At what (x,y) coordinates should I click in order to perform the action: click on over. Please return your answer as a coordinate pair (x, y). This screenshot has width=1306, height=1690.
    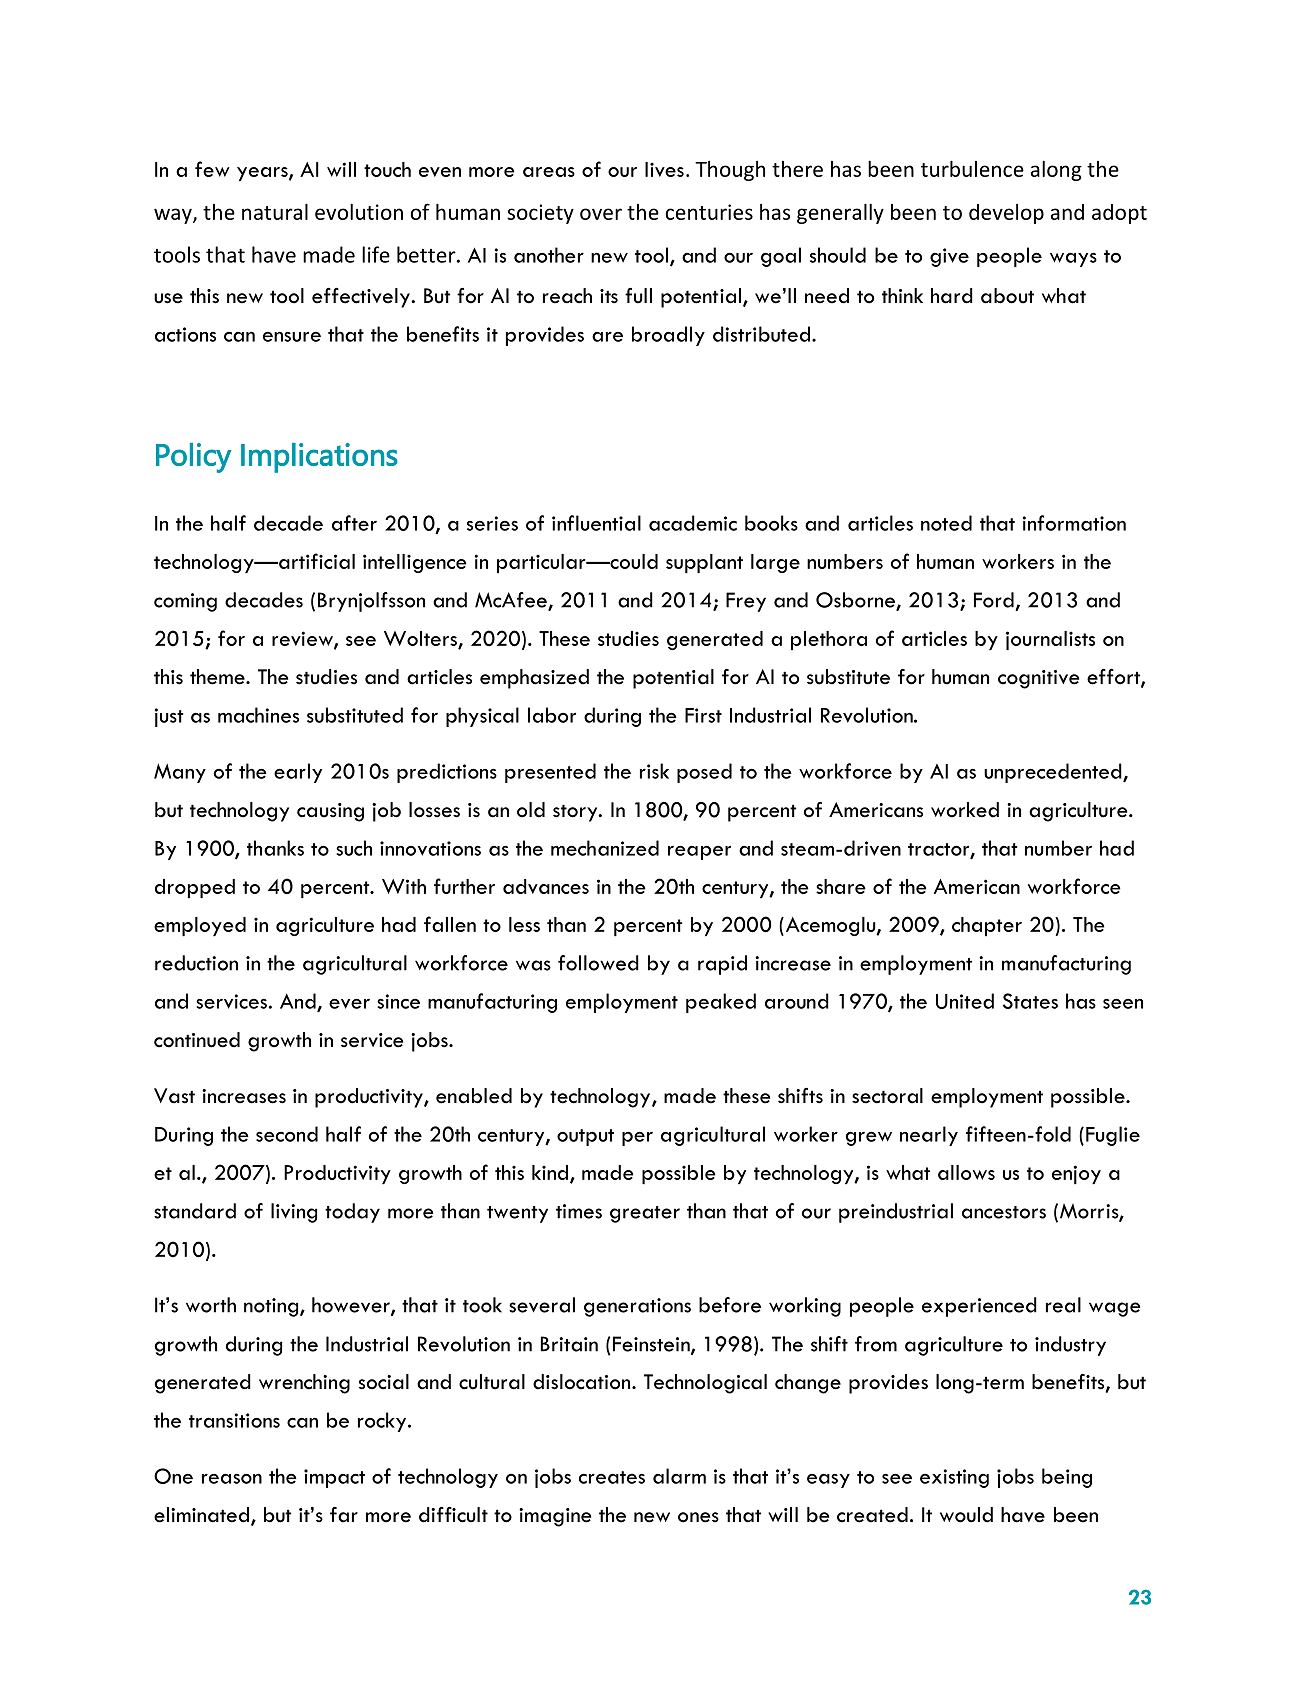
    Looking at the image, I should click on (601, 214).
